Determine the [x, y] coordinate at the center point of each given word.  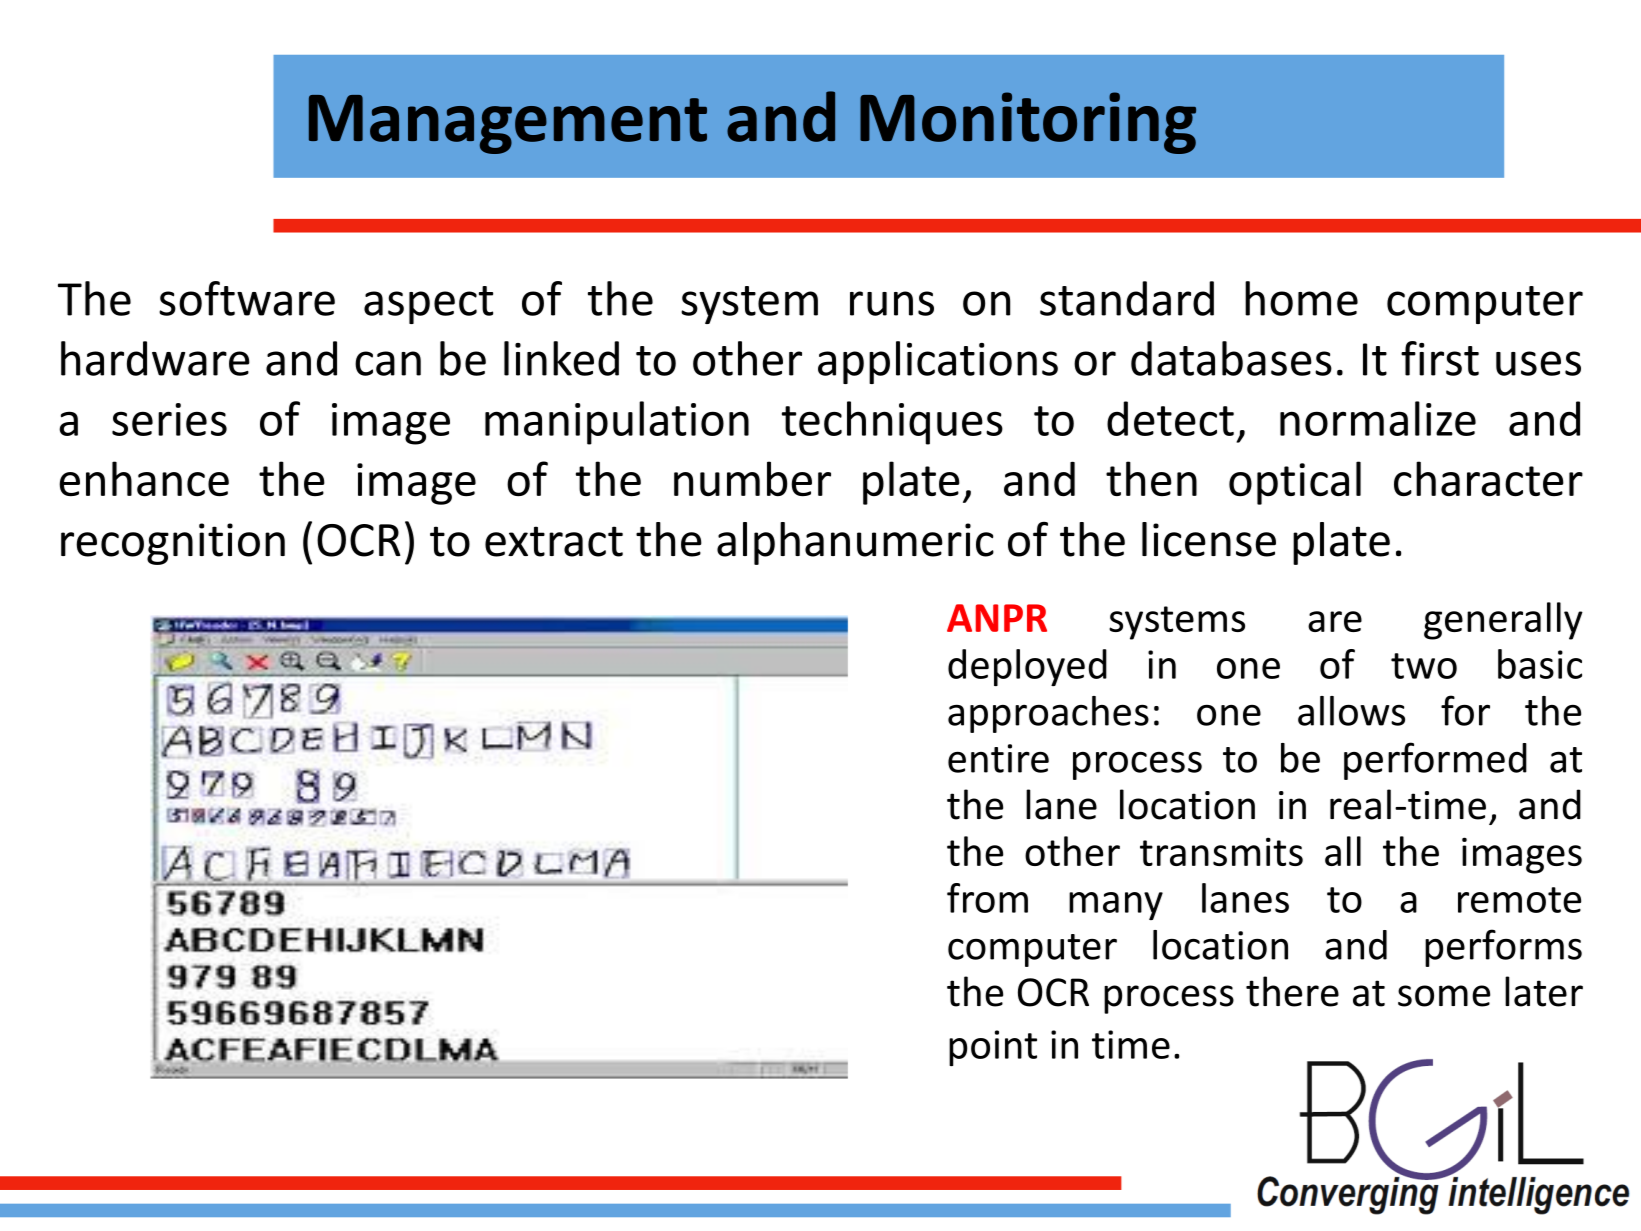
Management [508, 124]
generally [1503, 621]
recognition [173, 544]
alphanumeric [855, 543]
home [1301, 298]
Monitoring [1028, 123]
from [987, 898]
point [993, 1048]
